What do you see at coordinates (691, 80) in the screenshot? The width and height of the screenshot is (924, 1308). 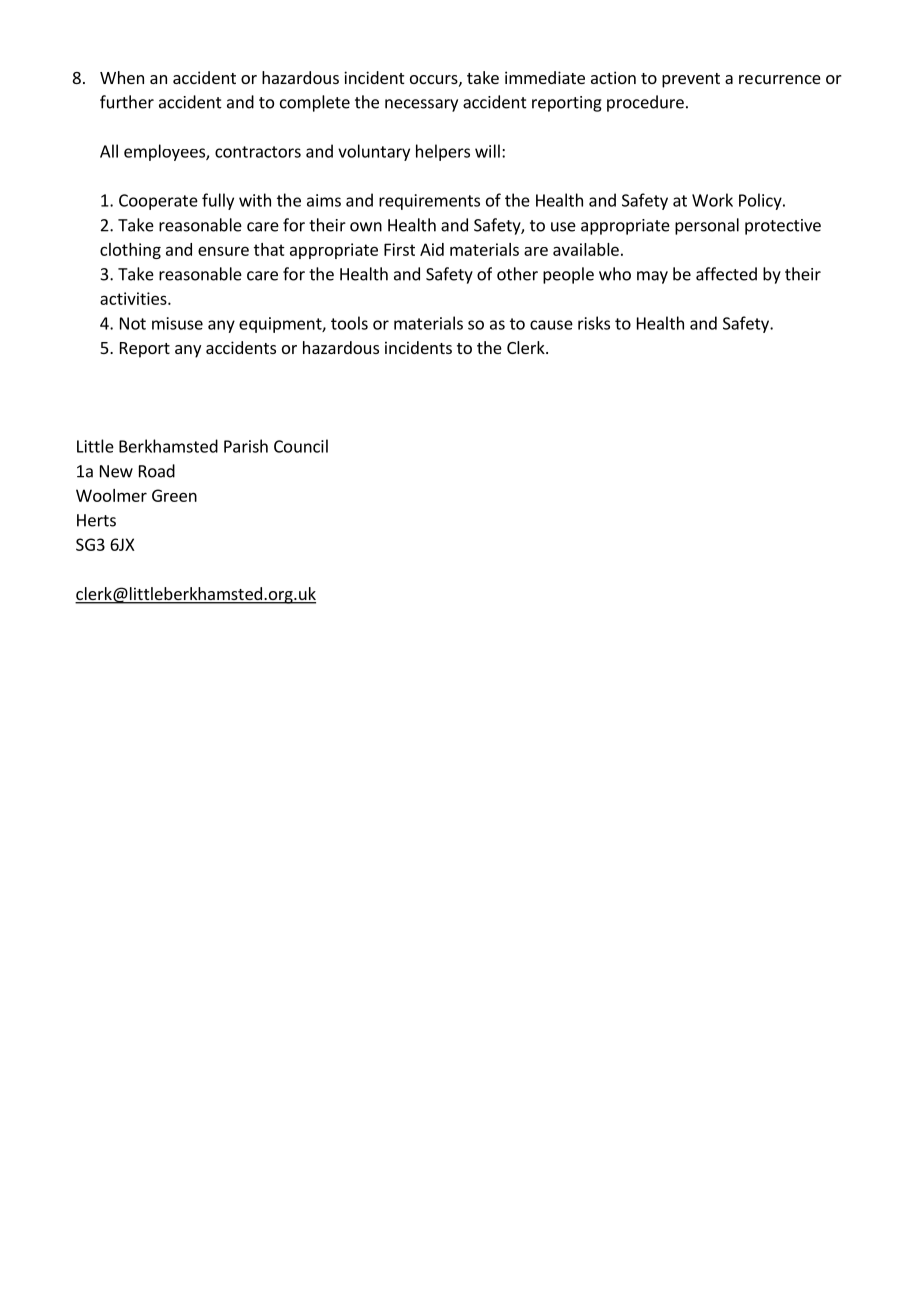 I see `prevent` at bounding box center [691, 80].
